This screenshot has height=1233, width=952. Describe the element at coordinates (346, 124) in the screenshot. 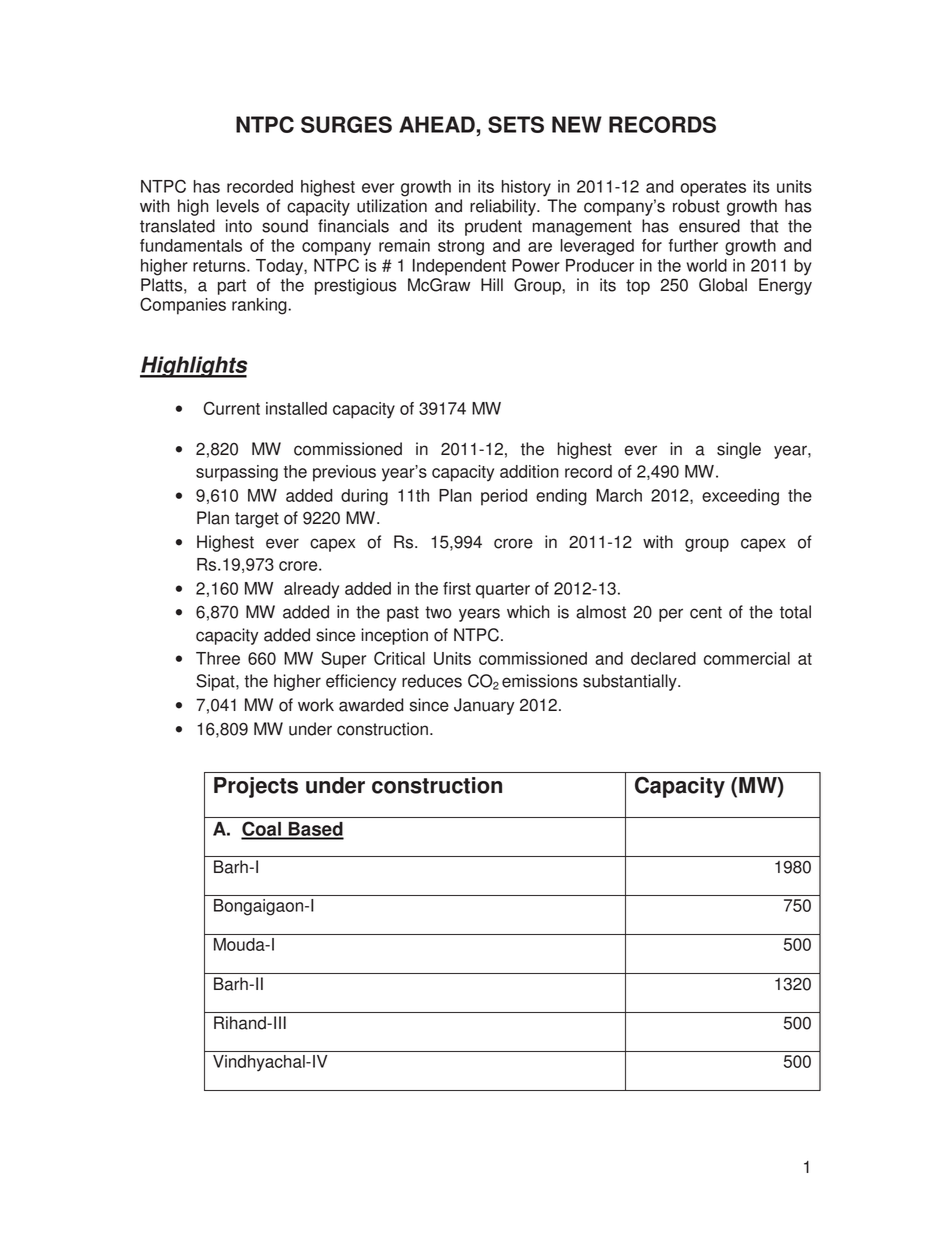

I see `SURGES` at that location.
